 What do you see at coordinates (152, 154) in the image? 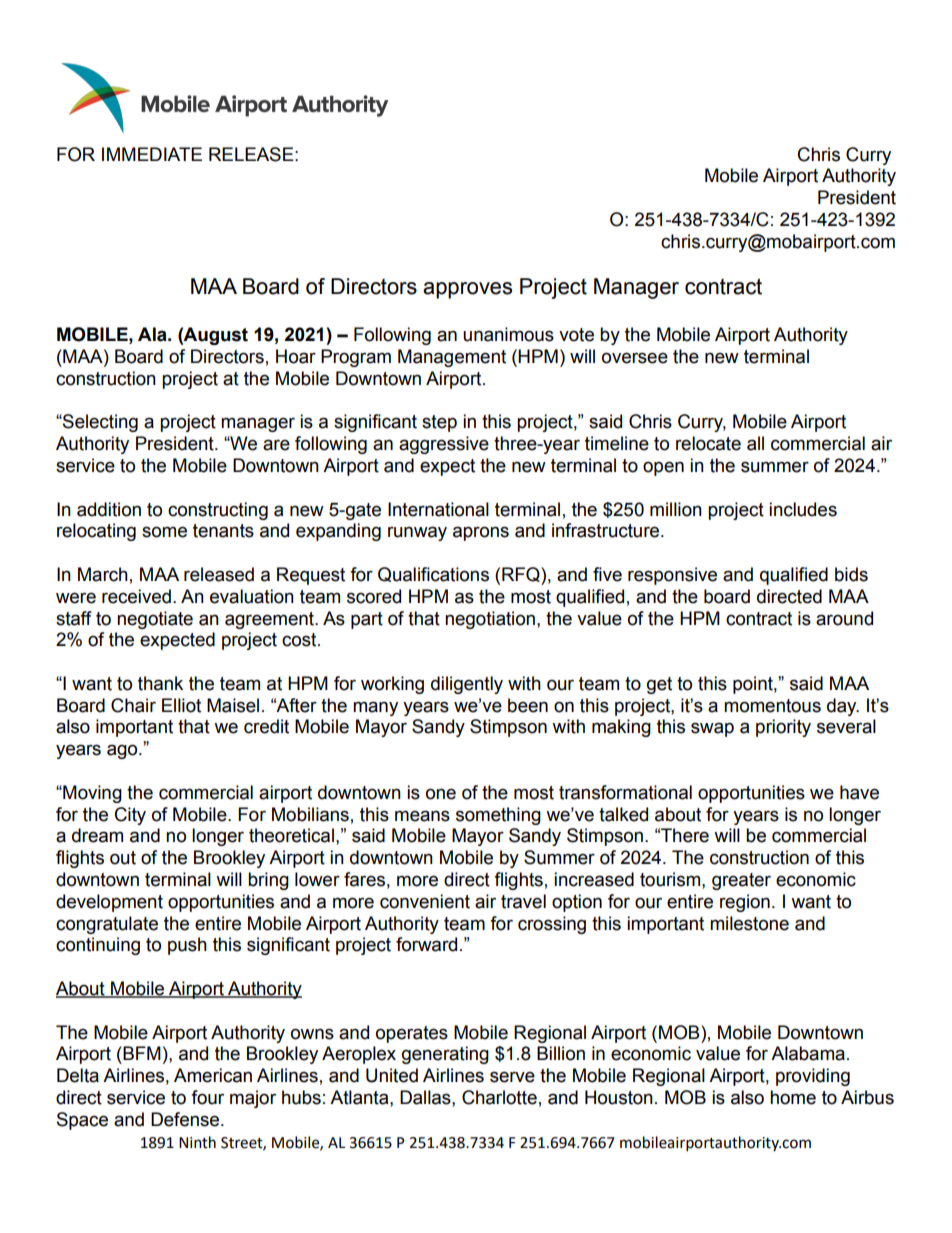
I see `IMMEDIATE` at bounding box center [152, 154].
